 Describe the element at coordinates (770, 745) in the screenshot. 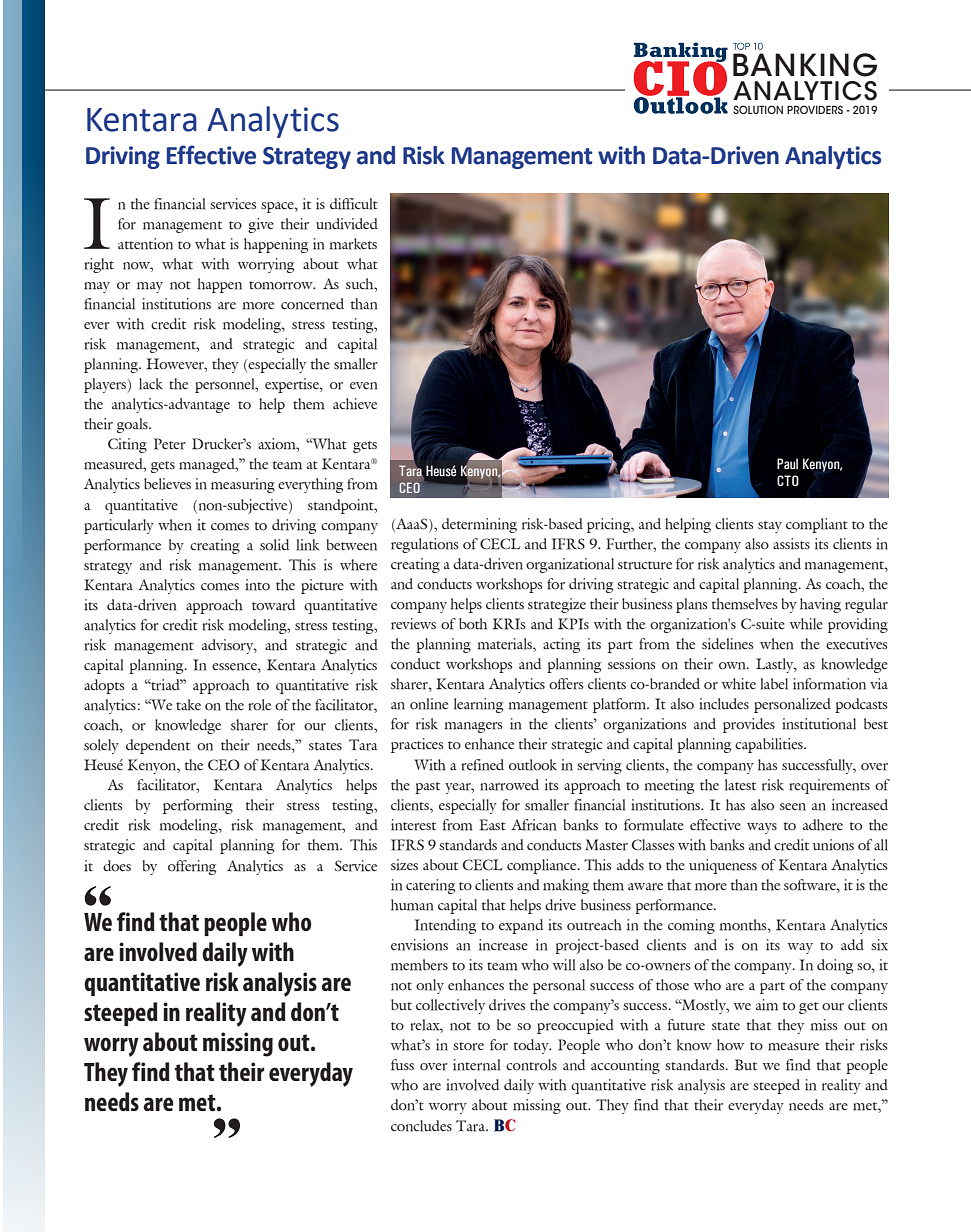

I see `capabilities` at that location.
